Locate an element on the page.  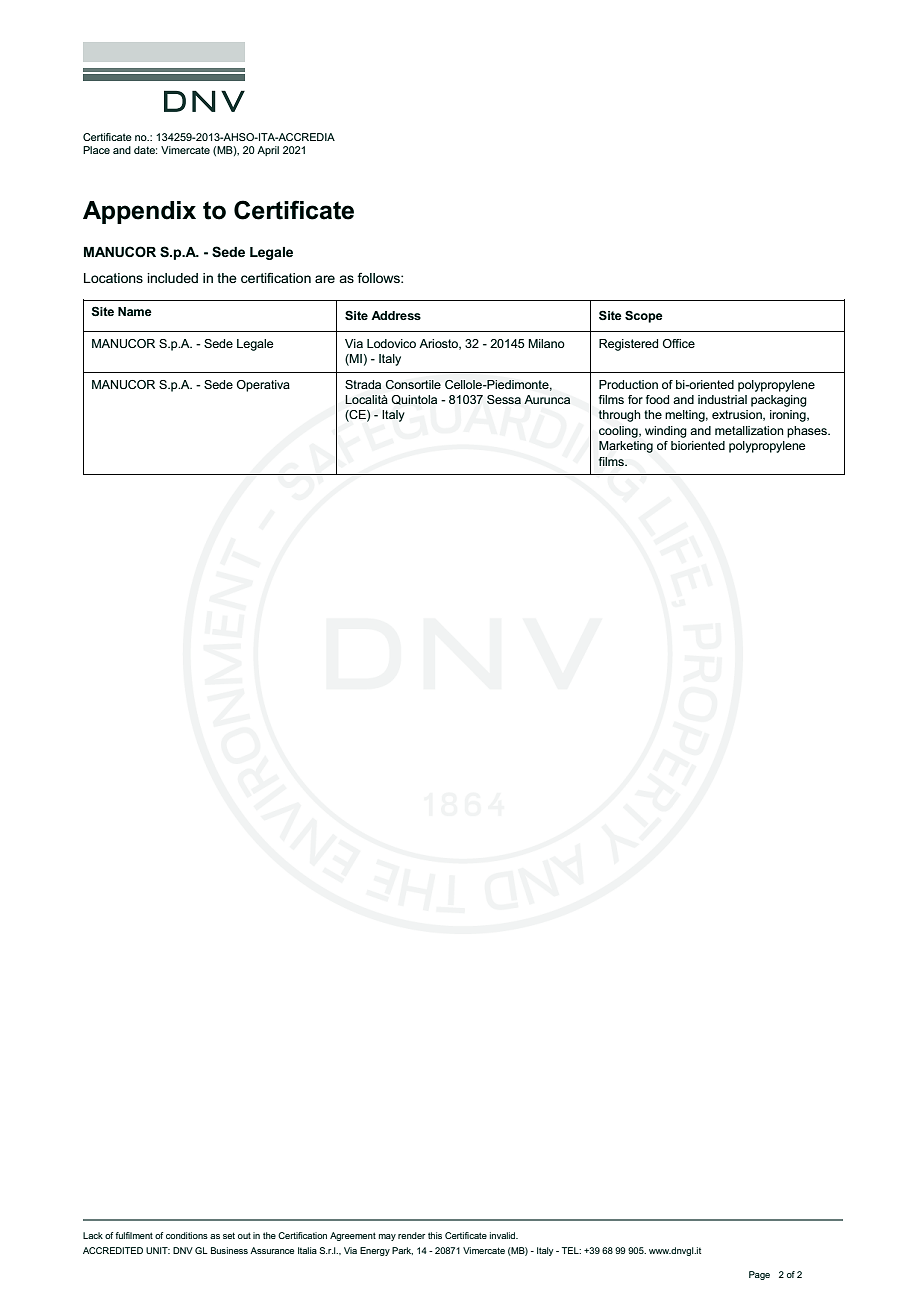
cooling is located at coordinates (619, 432).
